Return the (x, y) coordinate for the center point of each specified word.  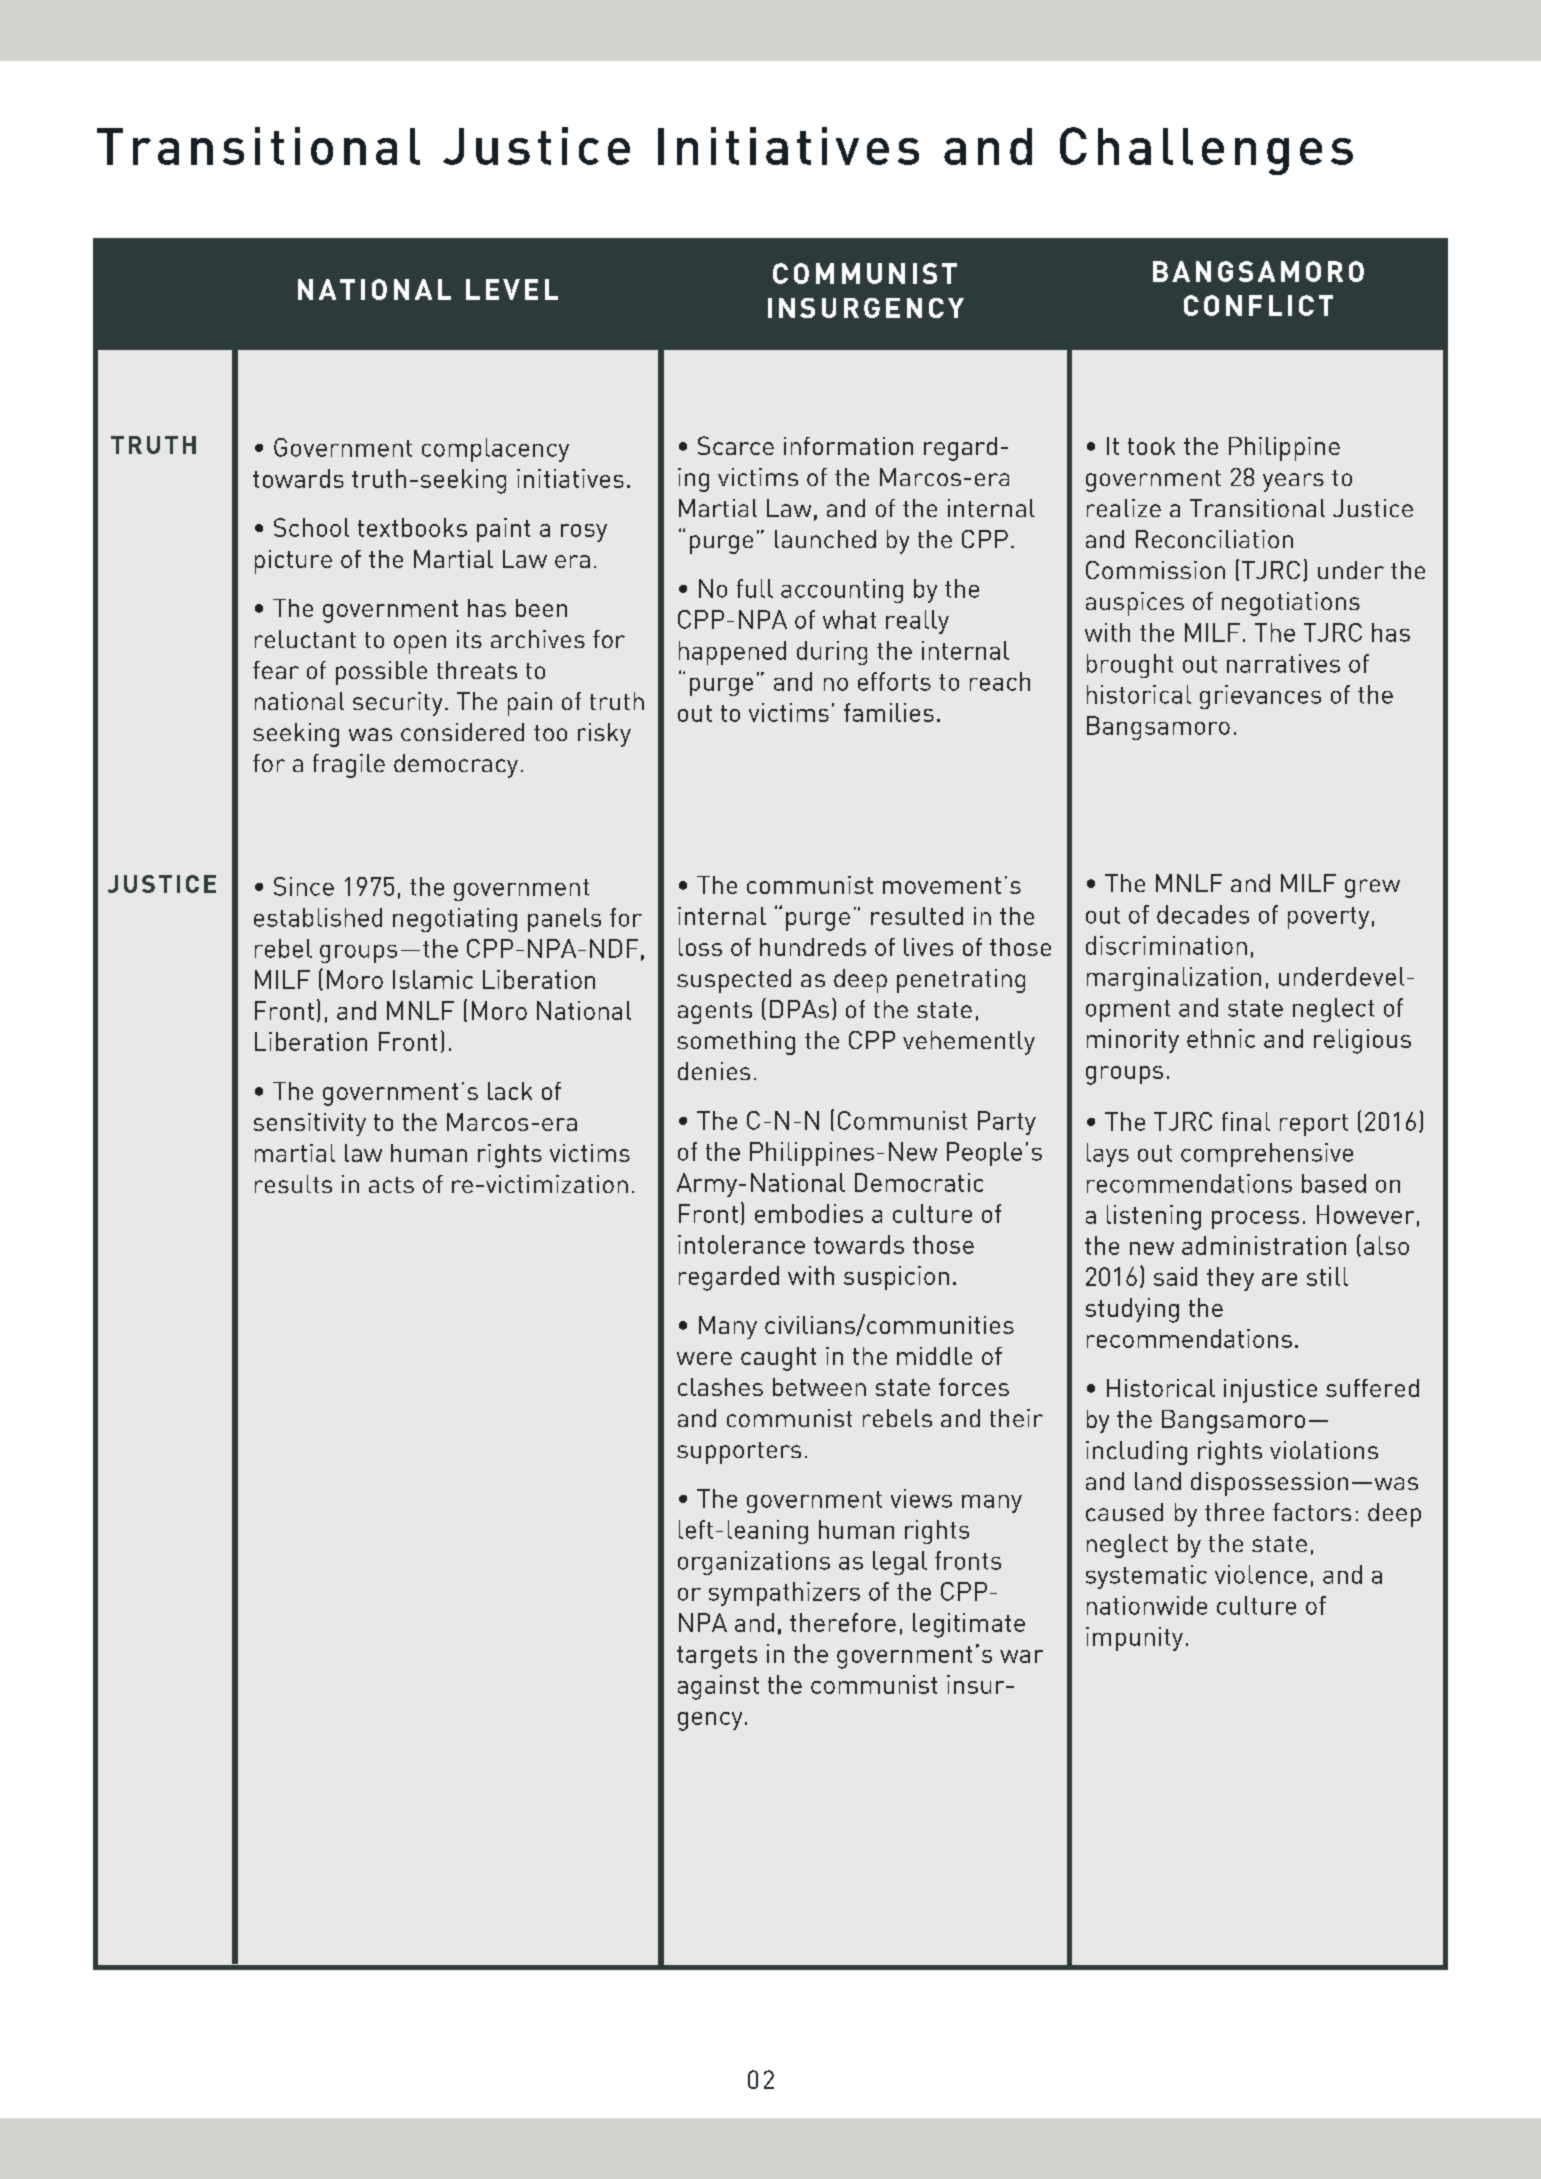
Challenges (1206, 151)
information (848, 446)
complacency (495, 450)
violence (1261, 1574)
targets (717, 1657)
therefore (843, 1622)
